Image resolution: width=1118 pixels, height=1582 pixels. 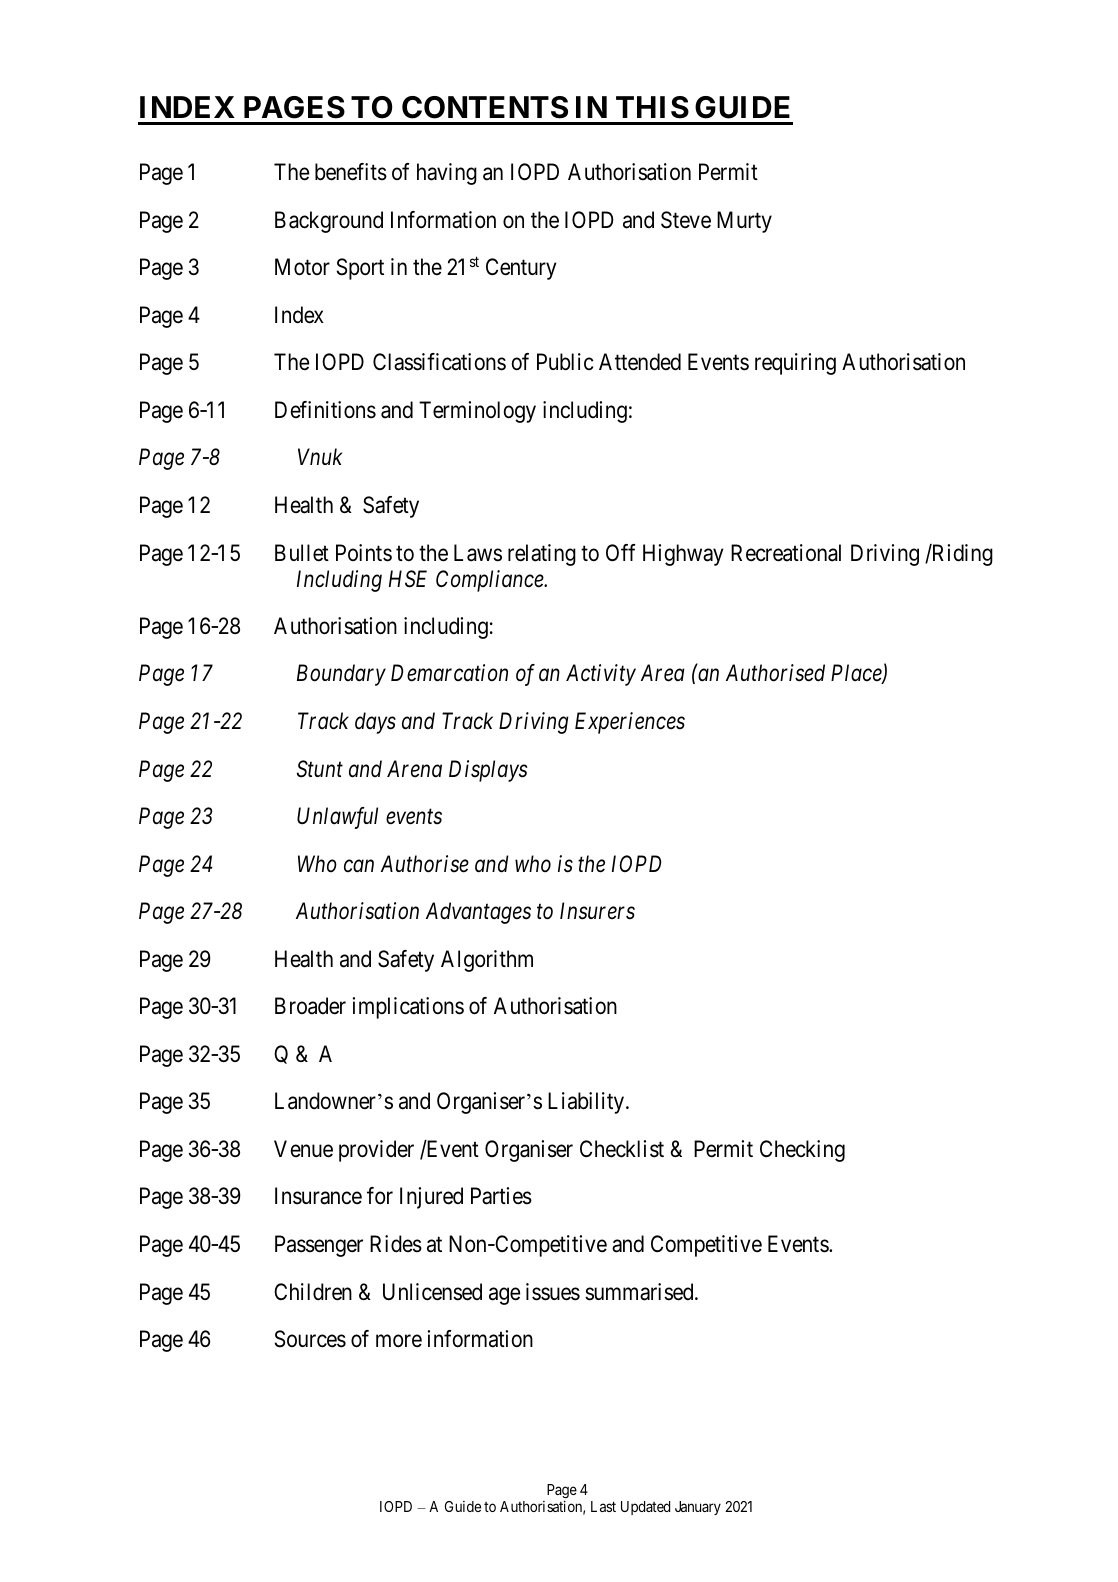 I want to click on Boundary, so click(x=341, y=675).
